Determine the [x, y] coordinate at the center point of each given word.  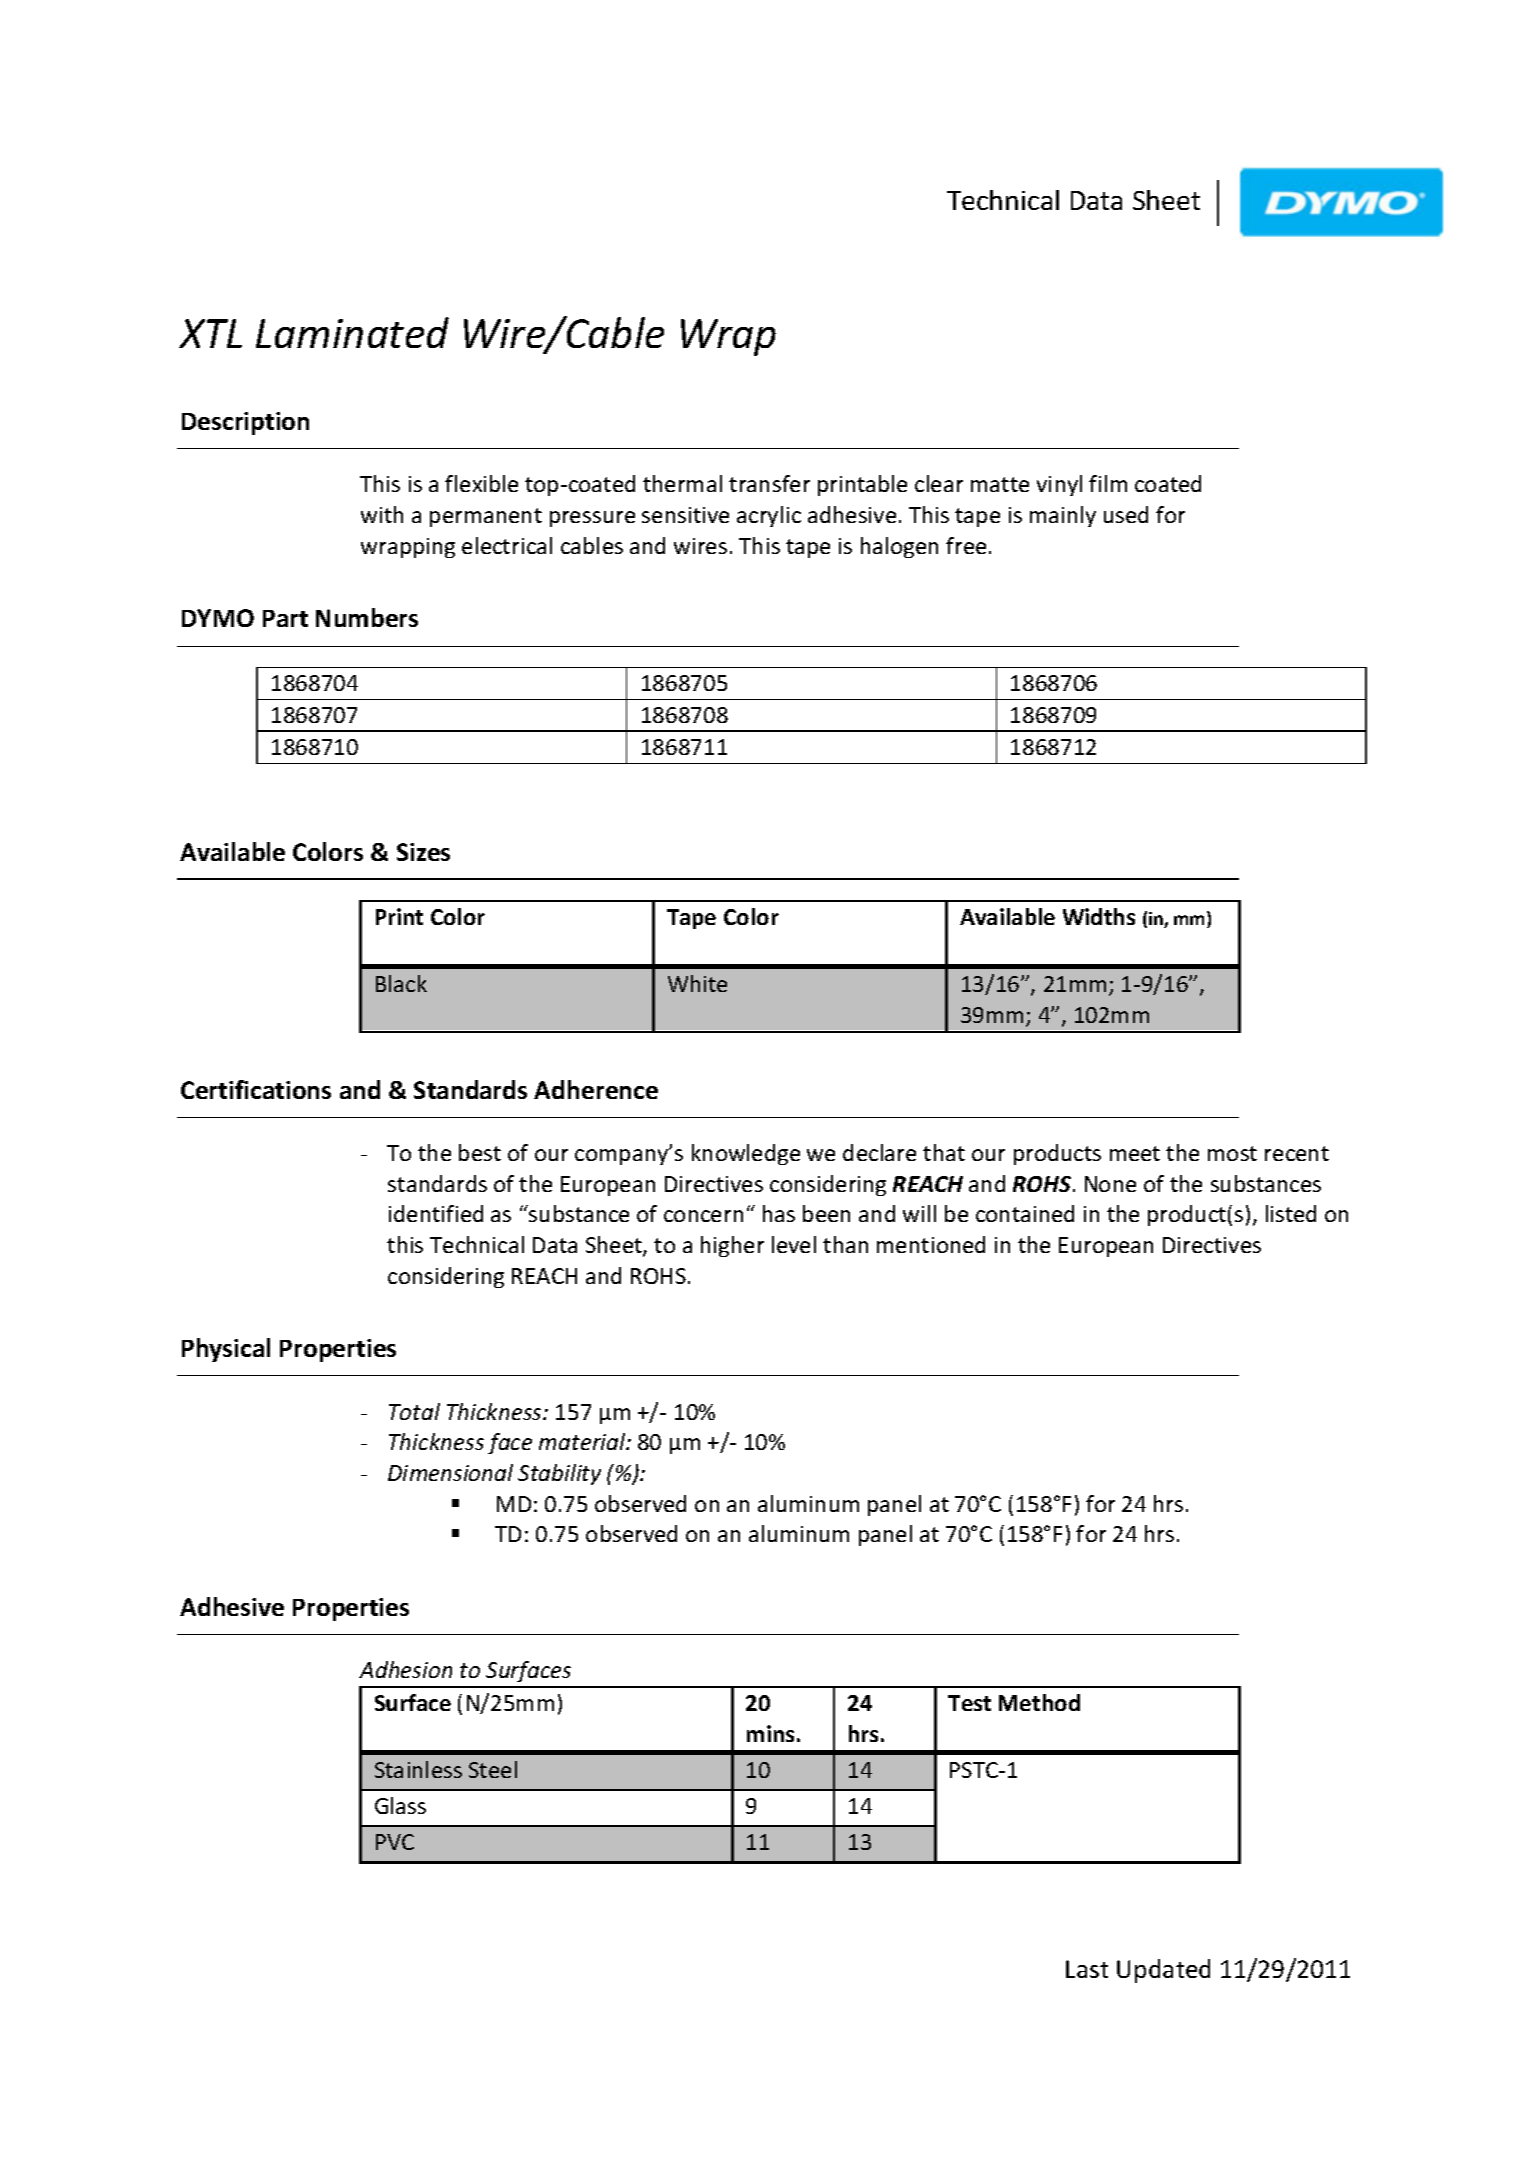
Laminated [352, 332]
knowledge [746, 1154]
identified [436, 1213]
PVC [395, 1842]
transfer [769, 483]
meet [1135, 1153]
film [1108, 483]
